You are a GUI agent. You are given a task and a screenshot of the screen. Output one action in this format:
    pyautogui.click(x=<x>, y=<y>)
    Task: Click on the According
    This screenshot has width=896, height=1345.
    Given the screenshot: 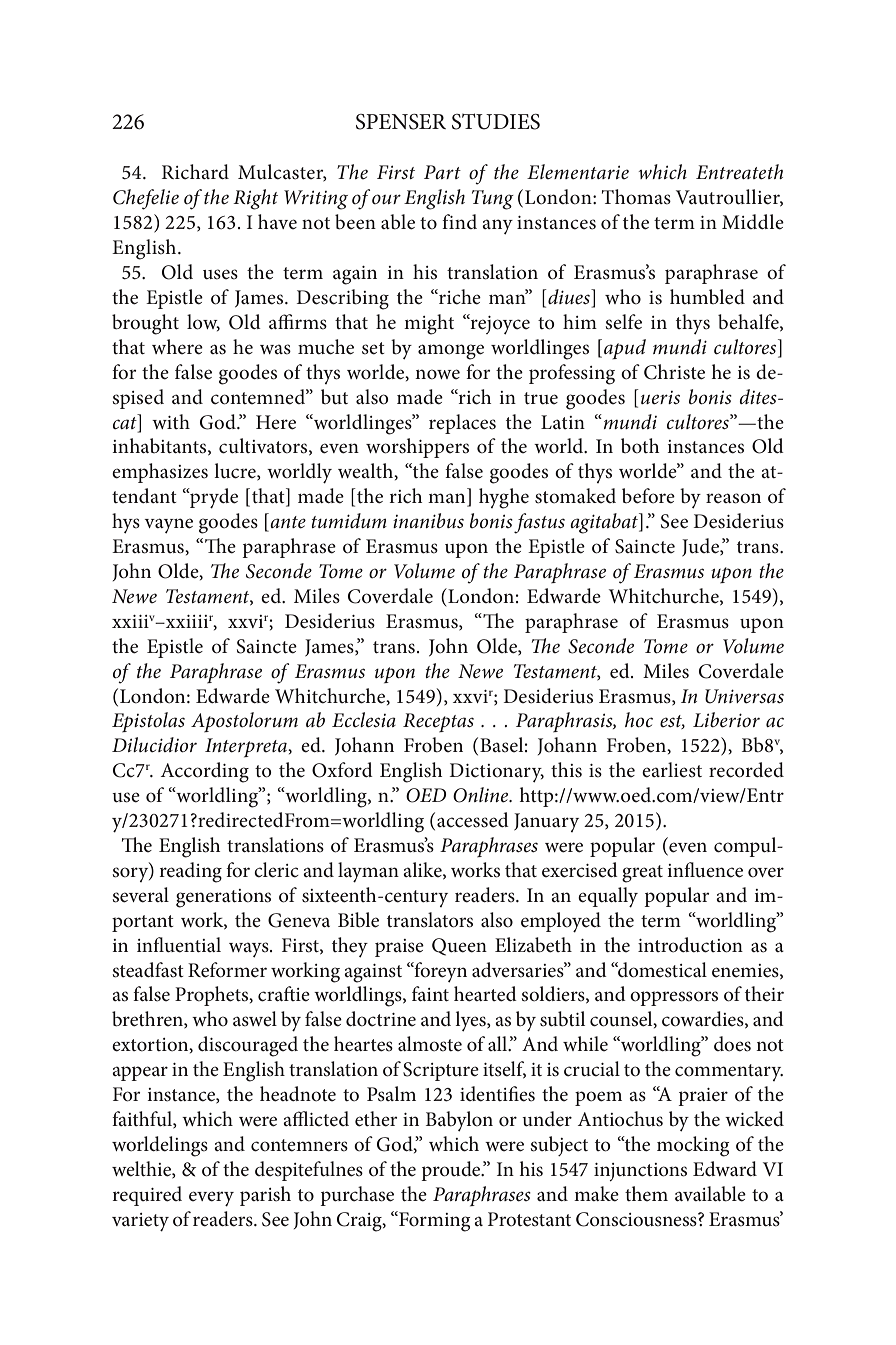 What is the action you would take?
    pyautogui.click(x=205, y=772)
